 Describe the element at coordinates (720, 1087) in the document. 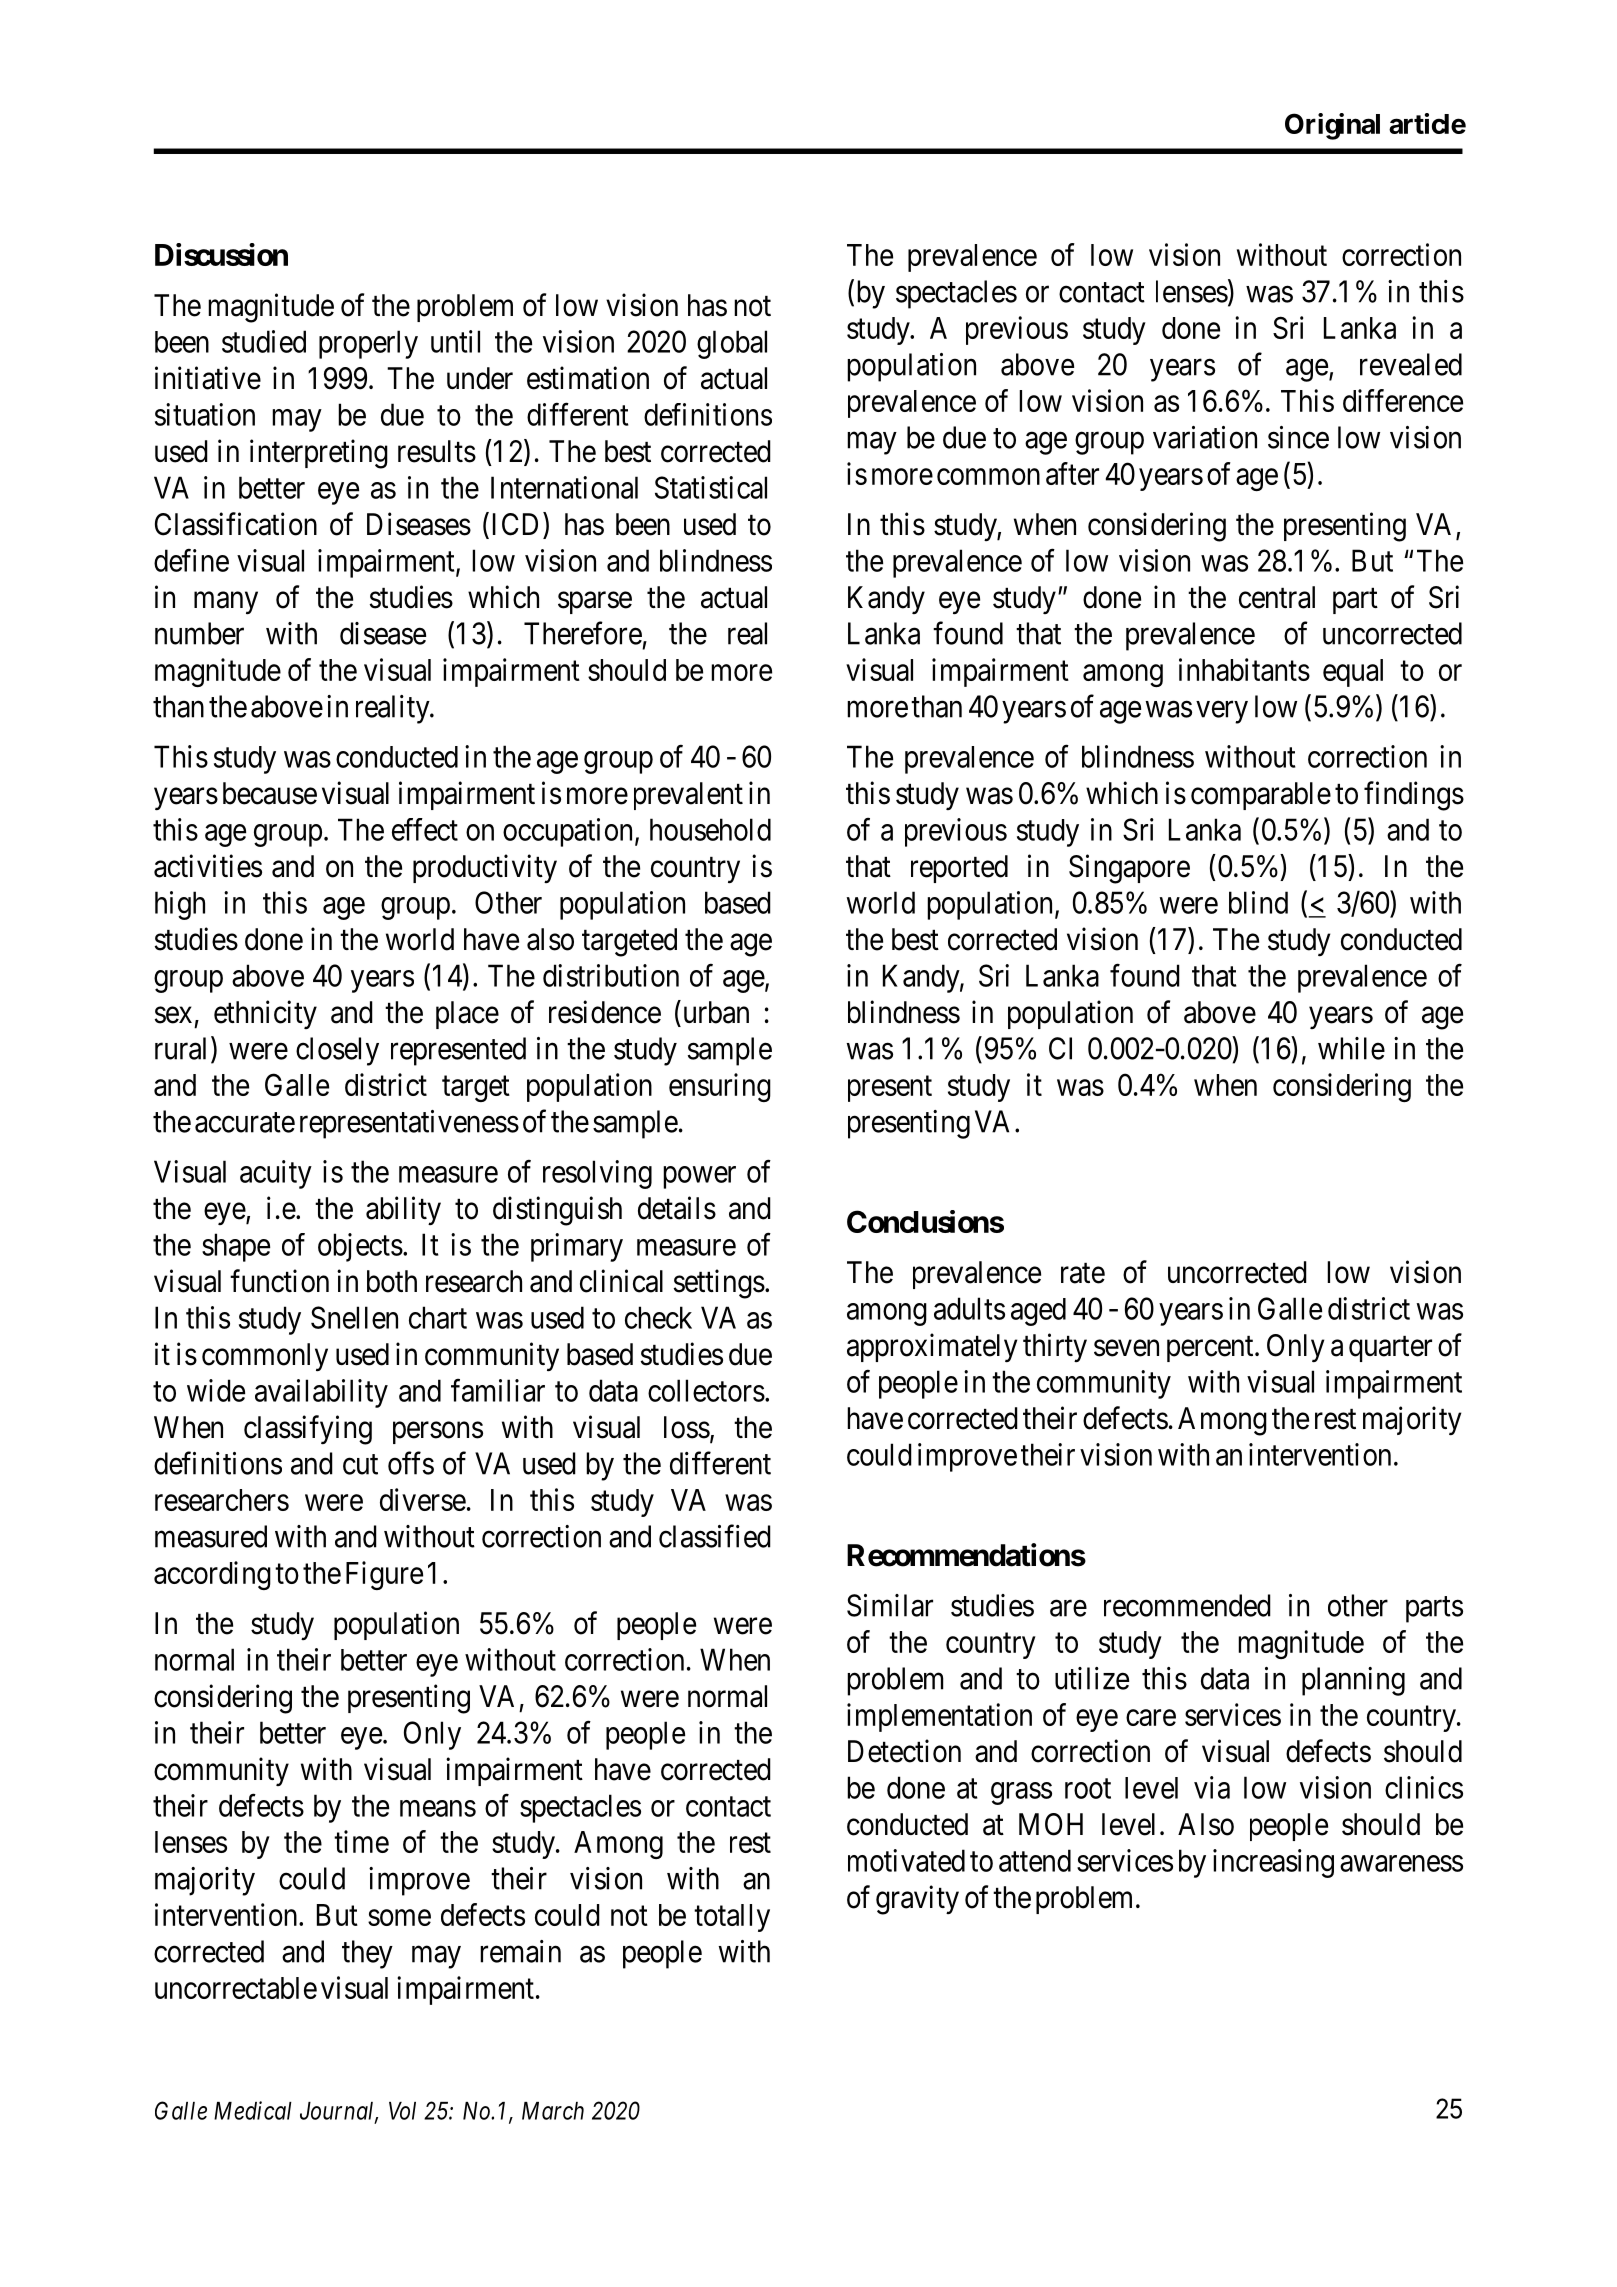

I see `ensuring` at that location.
